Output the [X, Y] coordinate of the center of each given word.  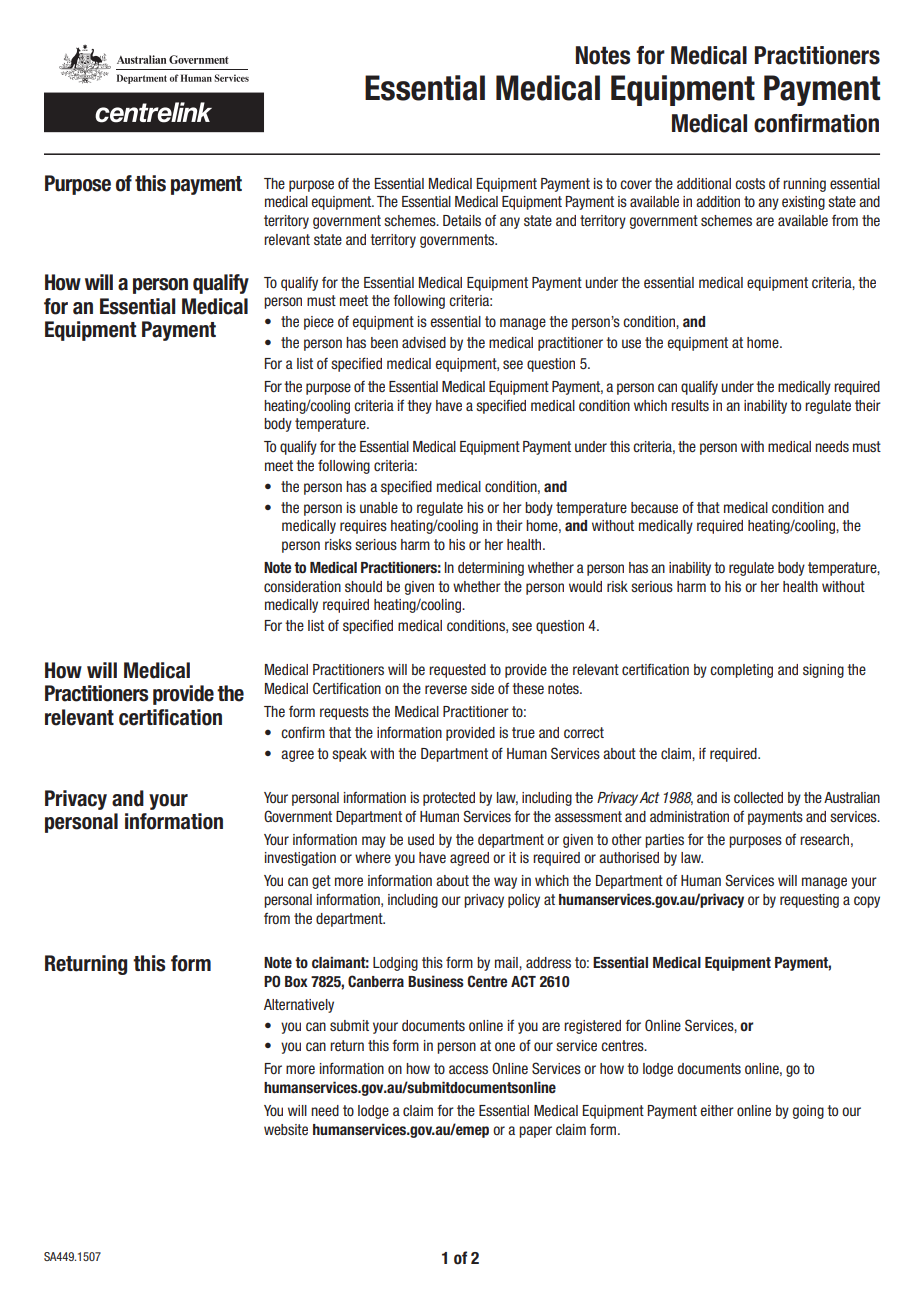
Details [462, 220]
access [468, 1069]
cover [636, 184]
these [528, 688]
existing [803, 203]
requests [344, 713]
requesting [809, 901]
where [373, 857]
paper [535, 1132]
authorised [629, 857]
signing [823, 671]
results [690, 405]
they [419, 407]
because [654, 507]
